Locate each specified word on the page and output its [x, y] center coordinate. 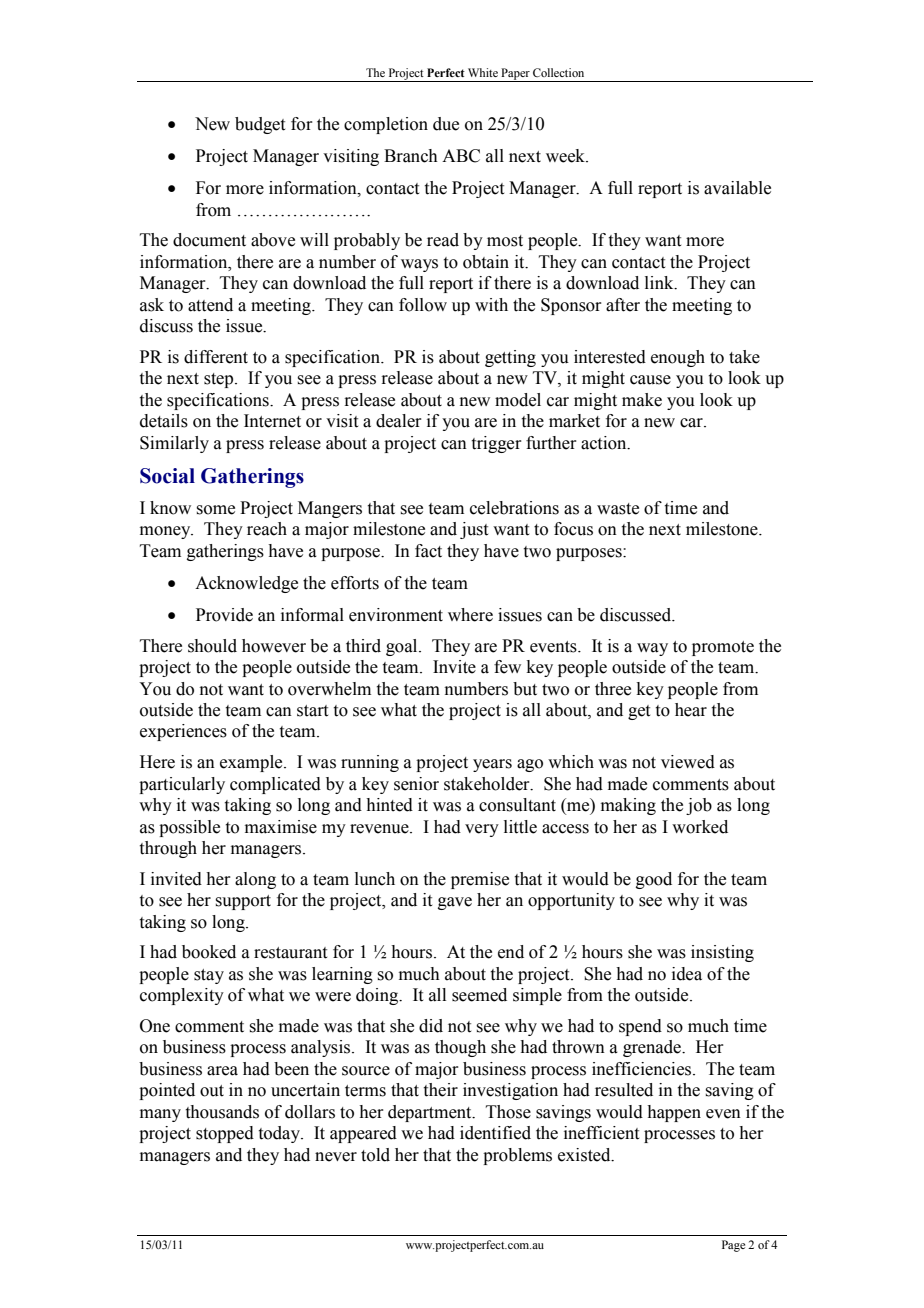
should [212, 646]
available [737, 188]
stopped [225, 1134]
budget [260, 125]
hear [691, 710]
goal [403, 647]
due [446, 124]
